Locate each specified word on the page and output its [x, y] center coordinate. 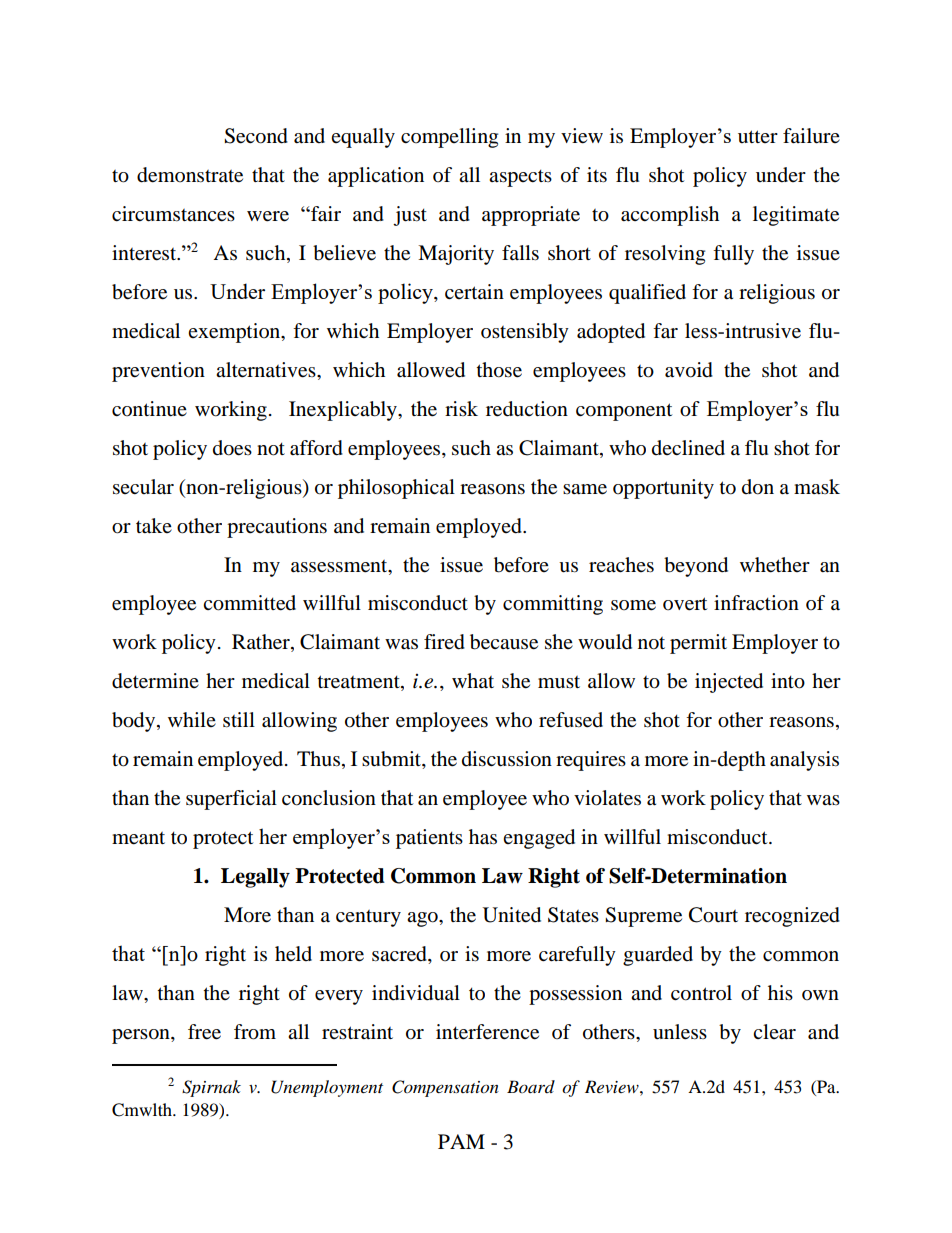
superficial [231, 800]
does [232, 448]
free [204, 1032]
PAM [461, 1141]
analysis [804, 761]
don [758, 487]
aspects [520, 178]
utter [758, 136]
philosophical [396, 489]
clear [774, 1032]
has [483, 837]
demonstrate [190, 175]
